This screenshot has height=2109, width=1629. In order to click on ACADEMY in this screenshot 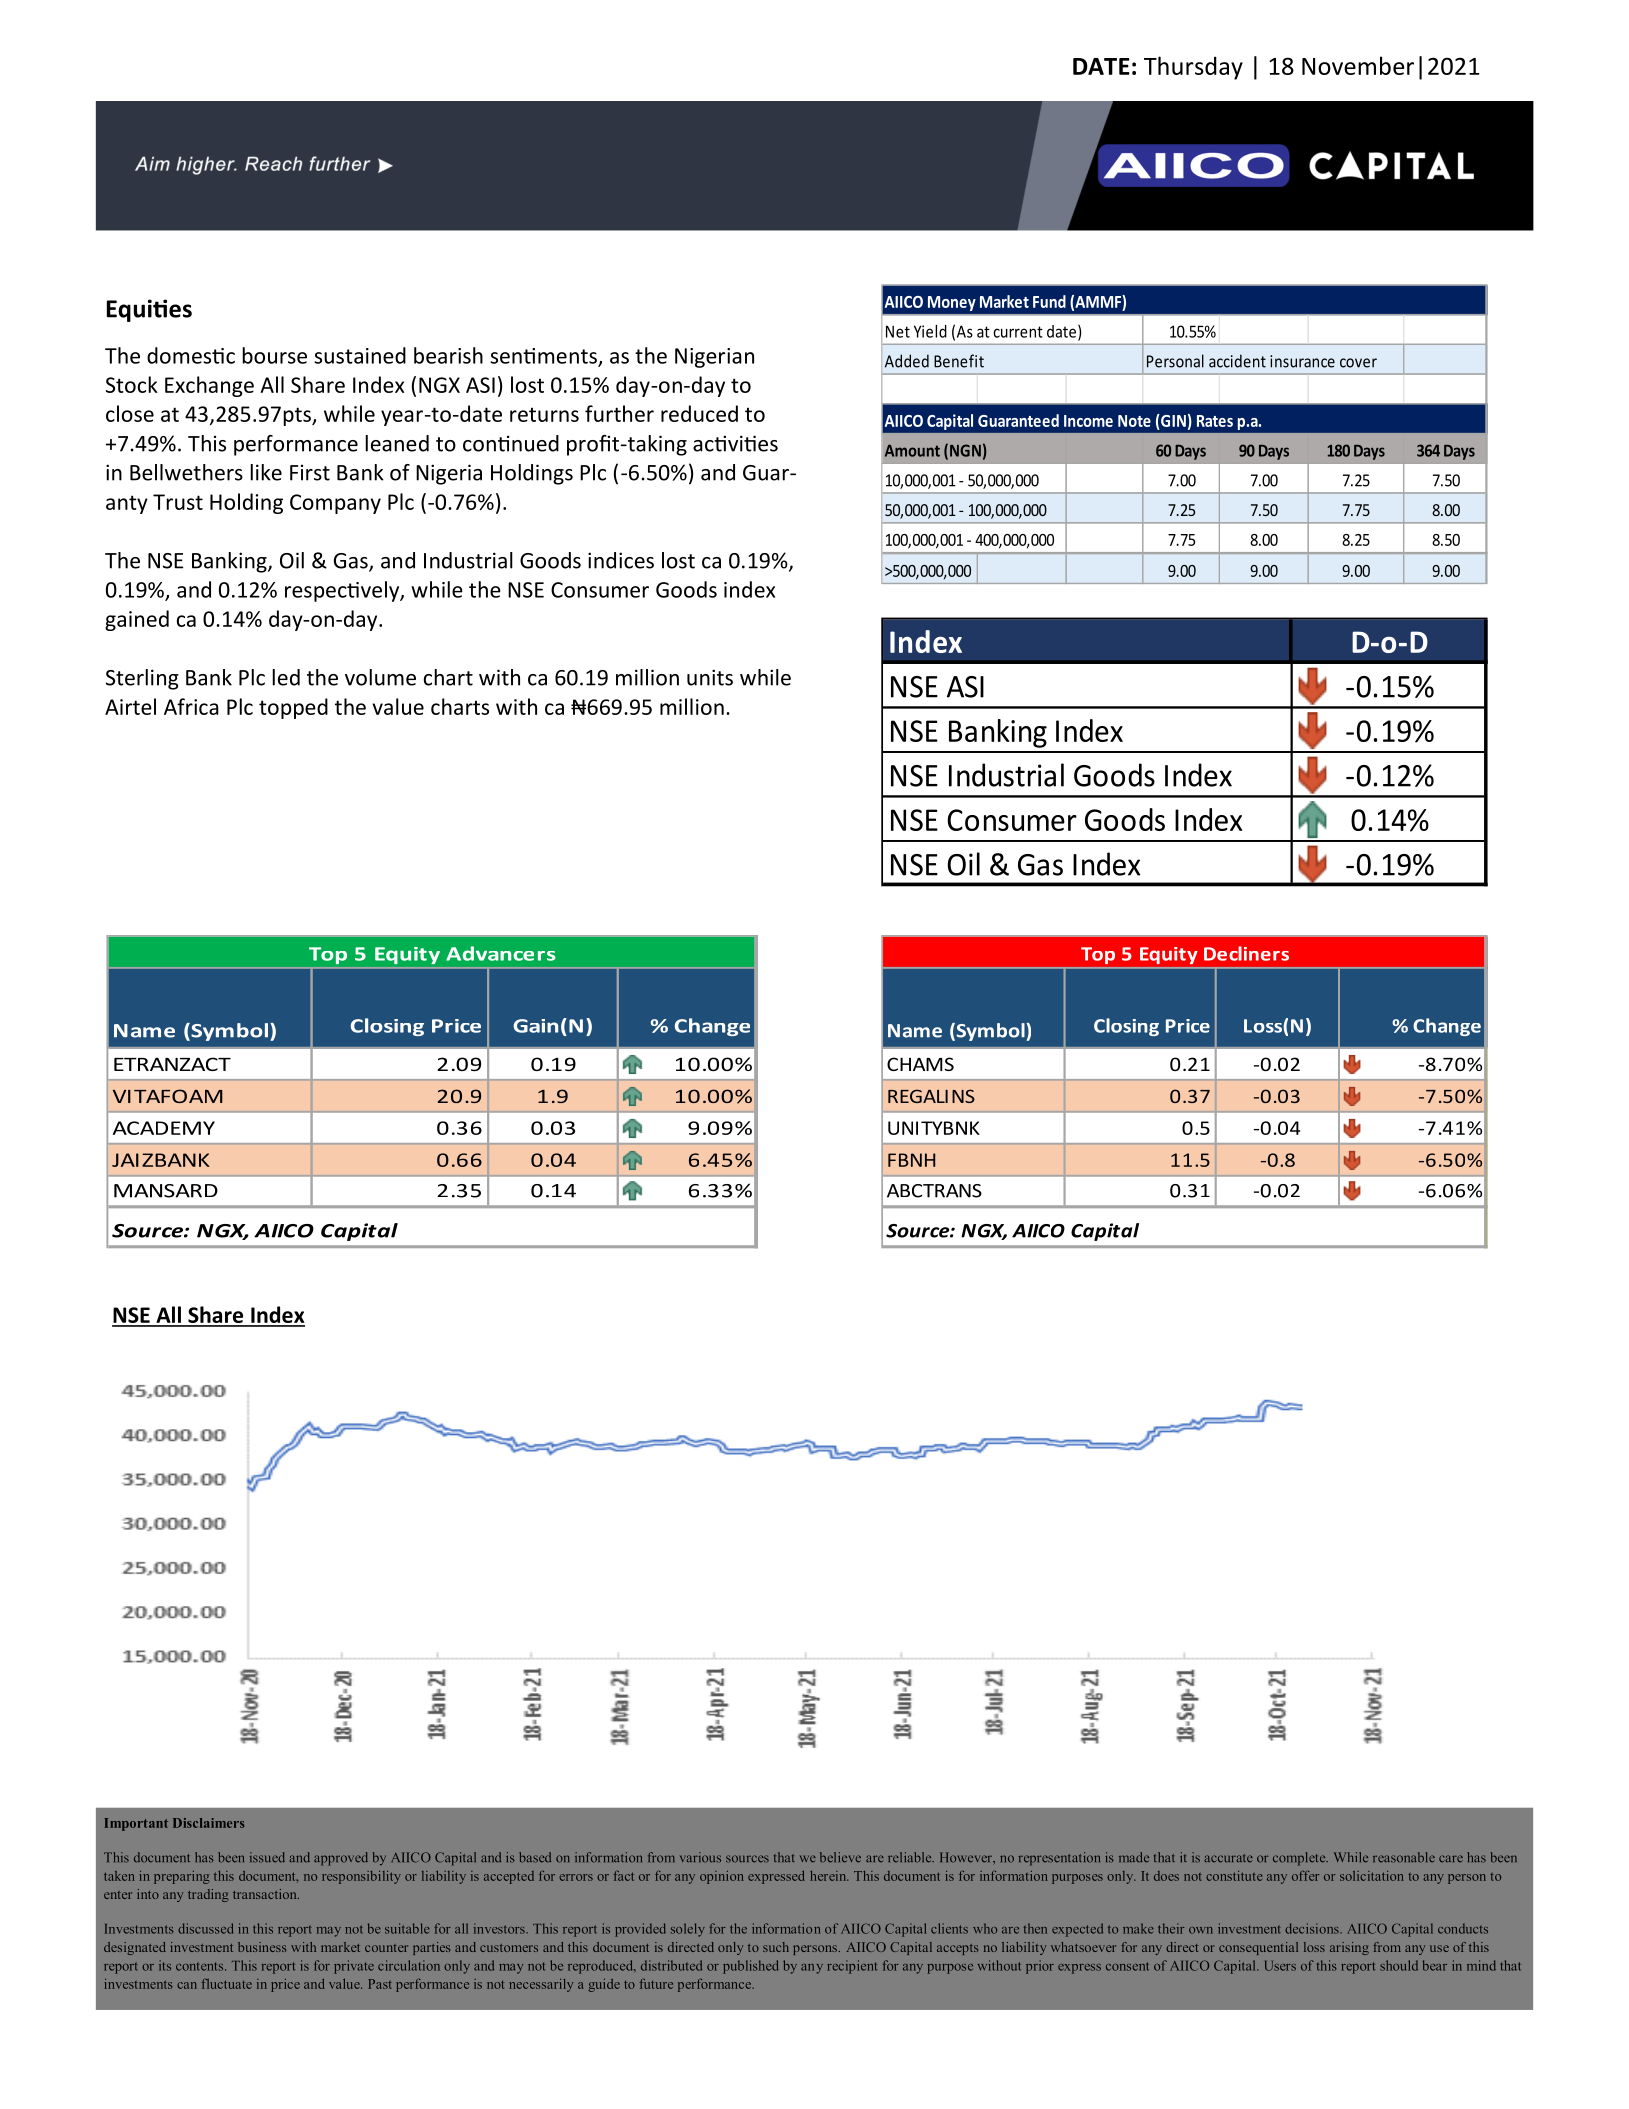, I will do `click(164, 1128)`.
